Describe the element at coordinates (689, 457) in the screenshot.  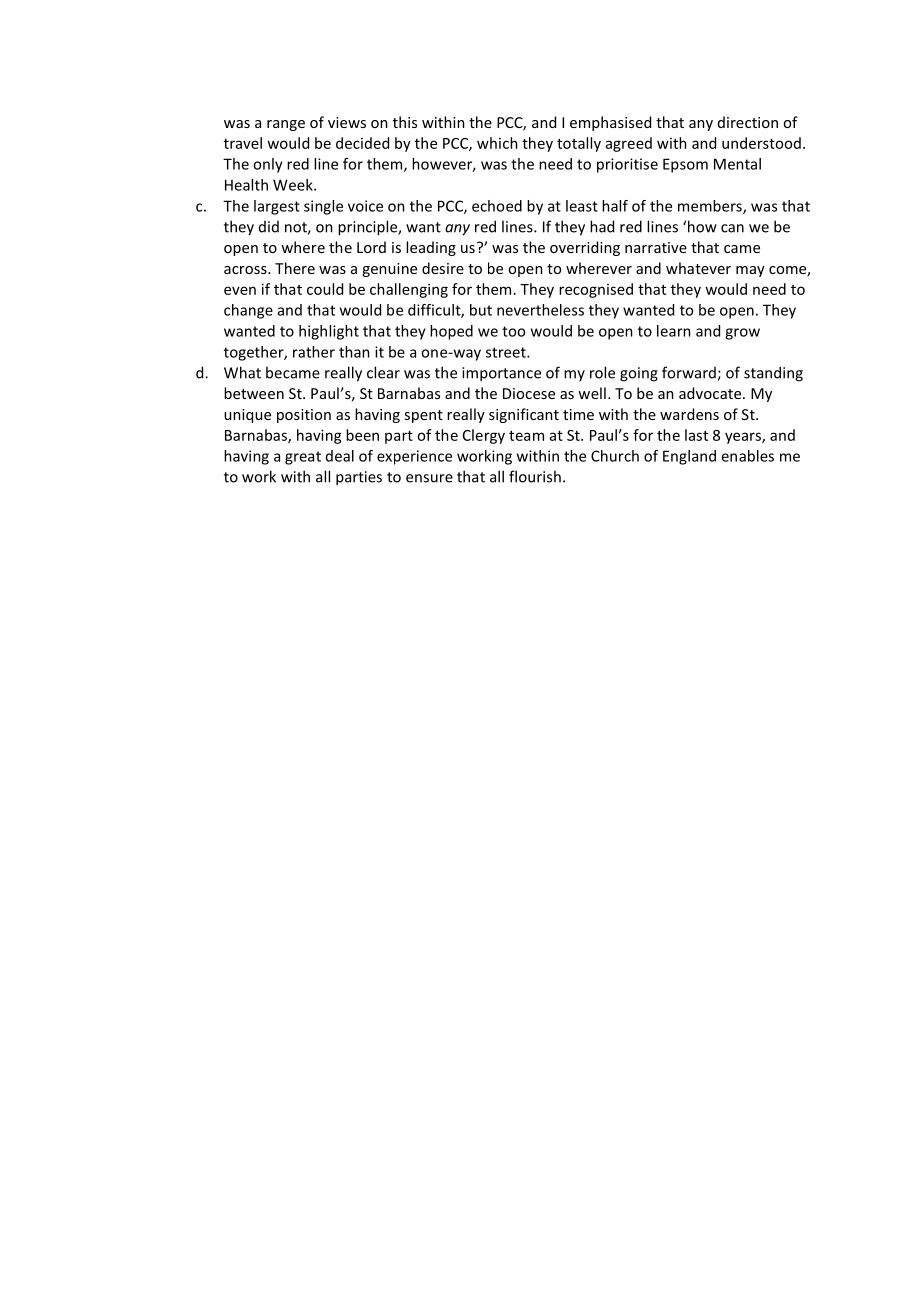
I see `England` at that location.
